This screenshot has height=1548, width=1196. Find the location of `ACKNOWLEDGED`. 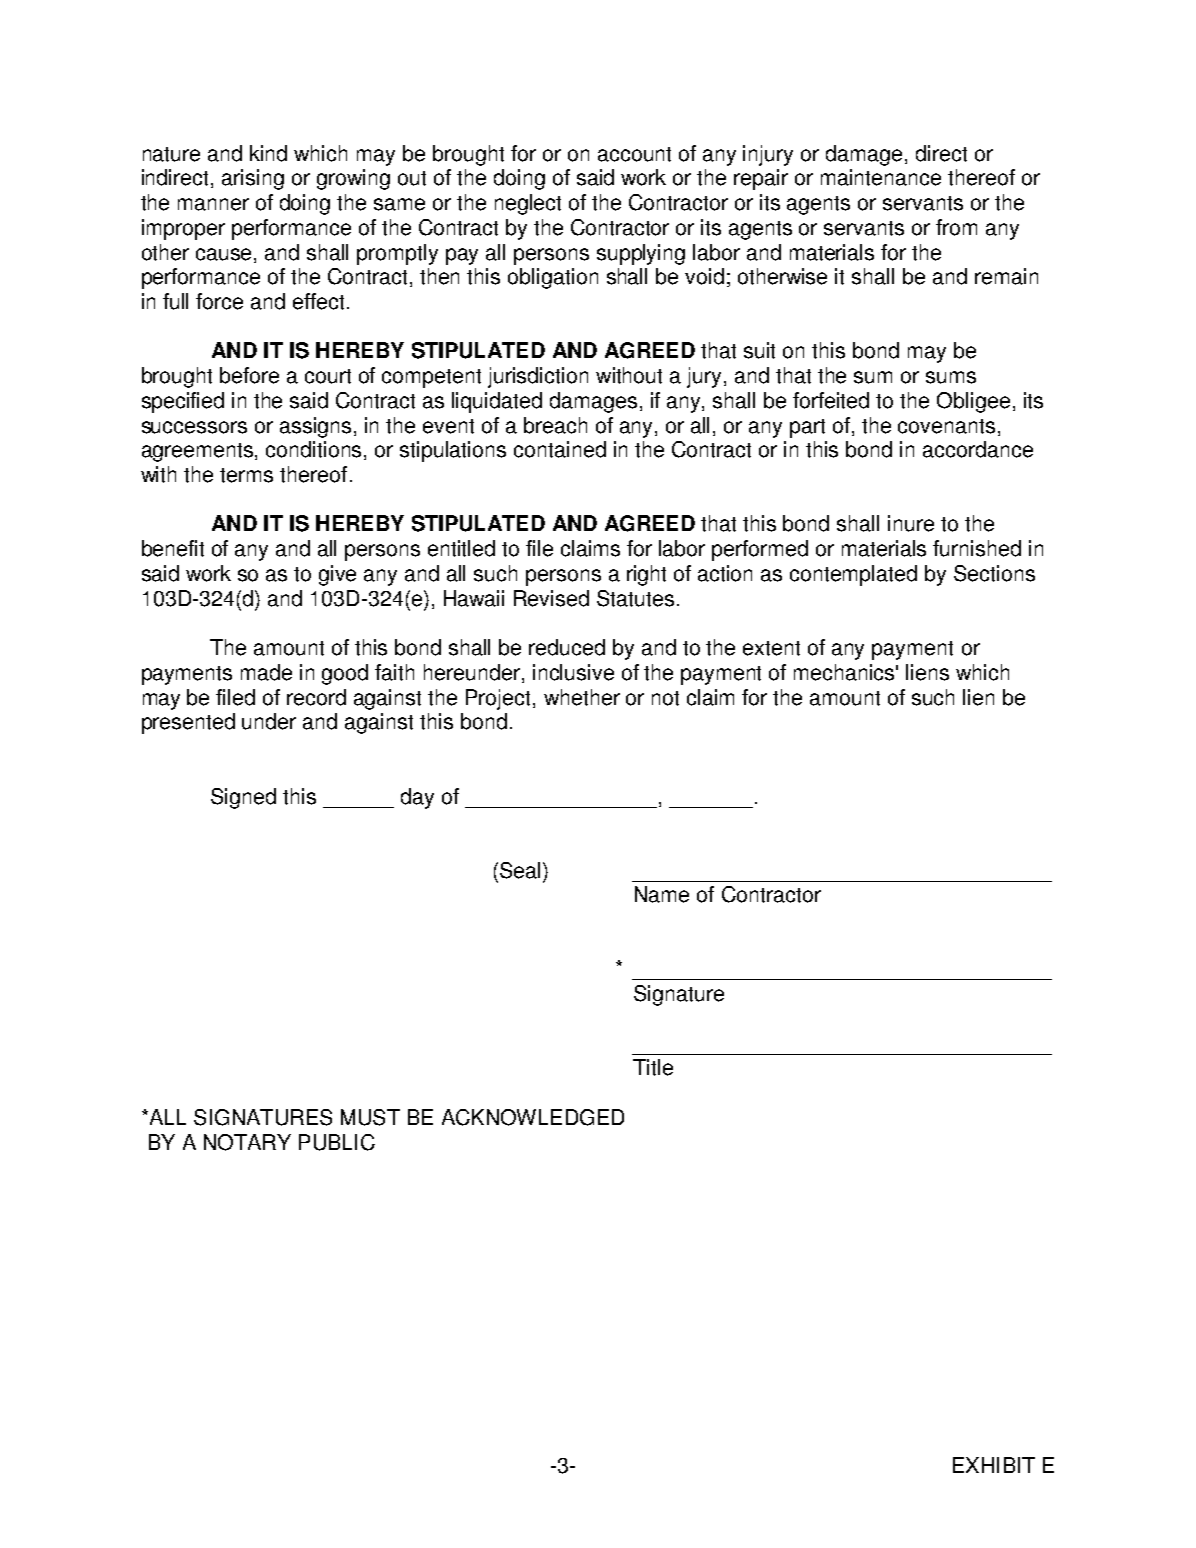

ACKNOWLEDGED is located at coordinates (533, 1117).
